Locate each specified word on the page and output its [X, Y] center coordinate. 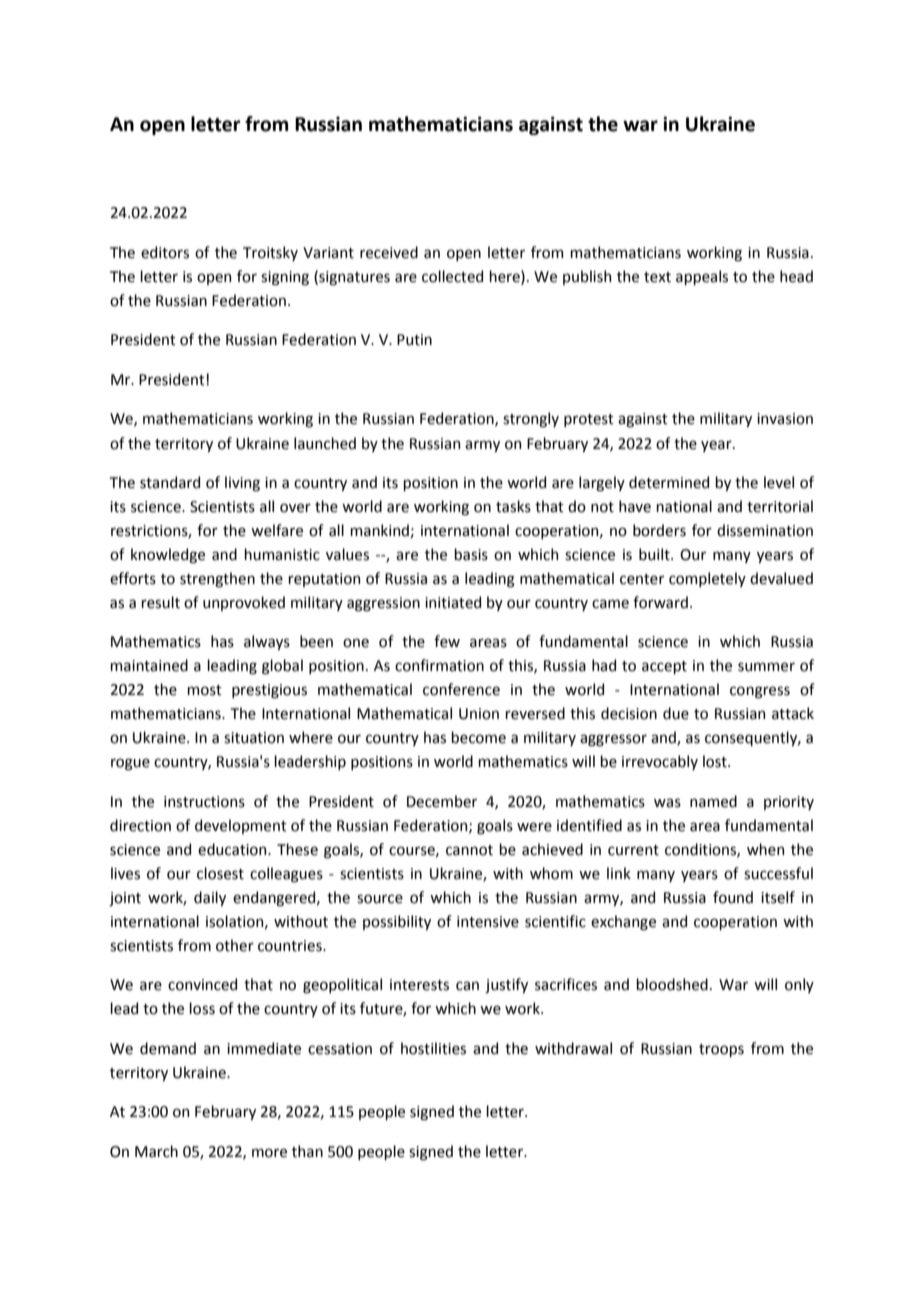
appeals [702, 277]
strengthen [217, 580]
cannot [469, 850]
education [233, 849]
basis [471, 554]
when [765, 849]
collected [452, 276]
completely [707, 579]
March [156, 1151]
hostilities [433, 1048]
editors [165, 252]
